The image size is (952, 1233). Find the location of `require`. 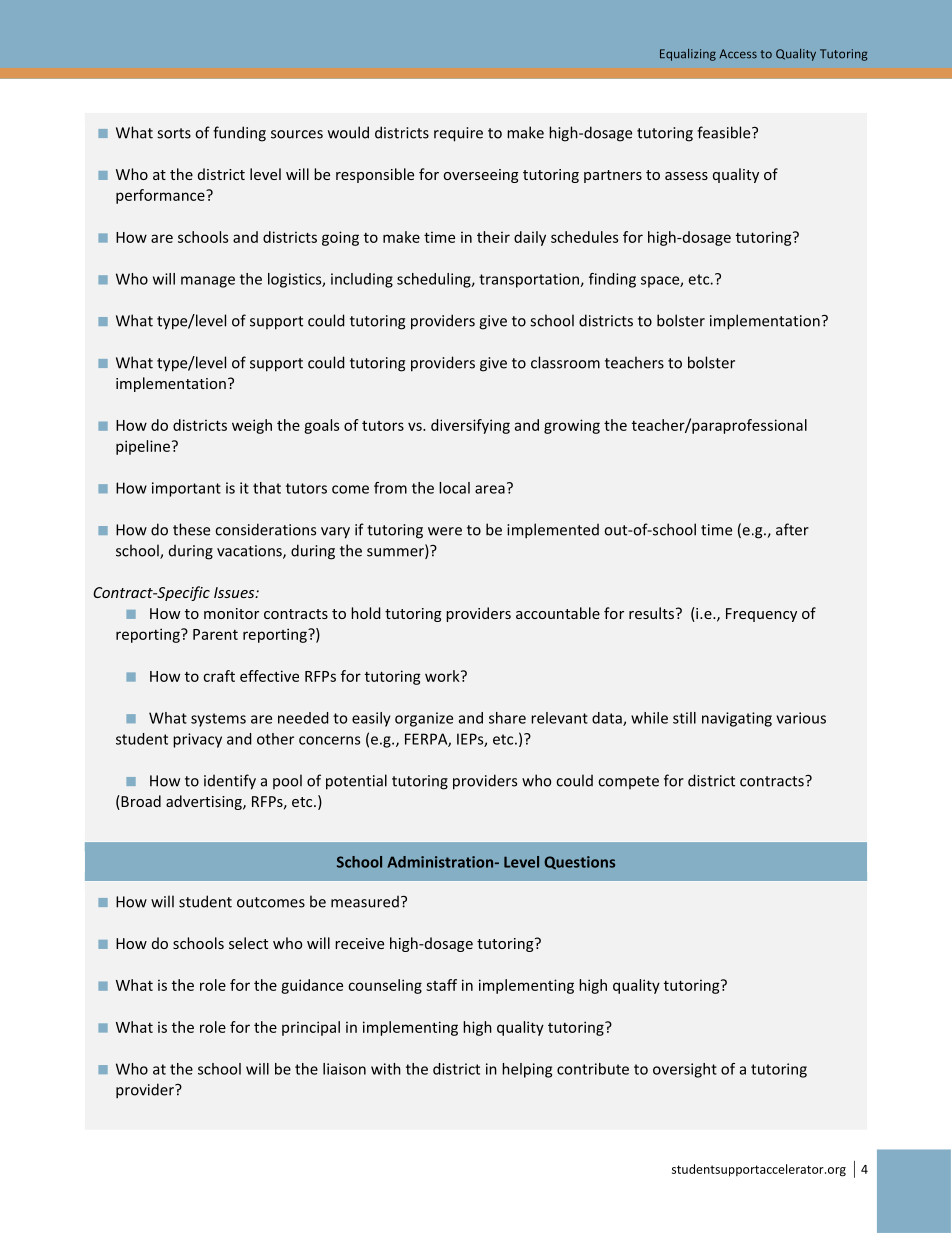

require is located at coordinates (458, 134).
